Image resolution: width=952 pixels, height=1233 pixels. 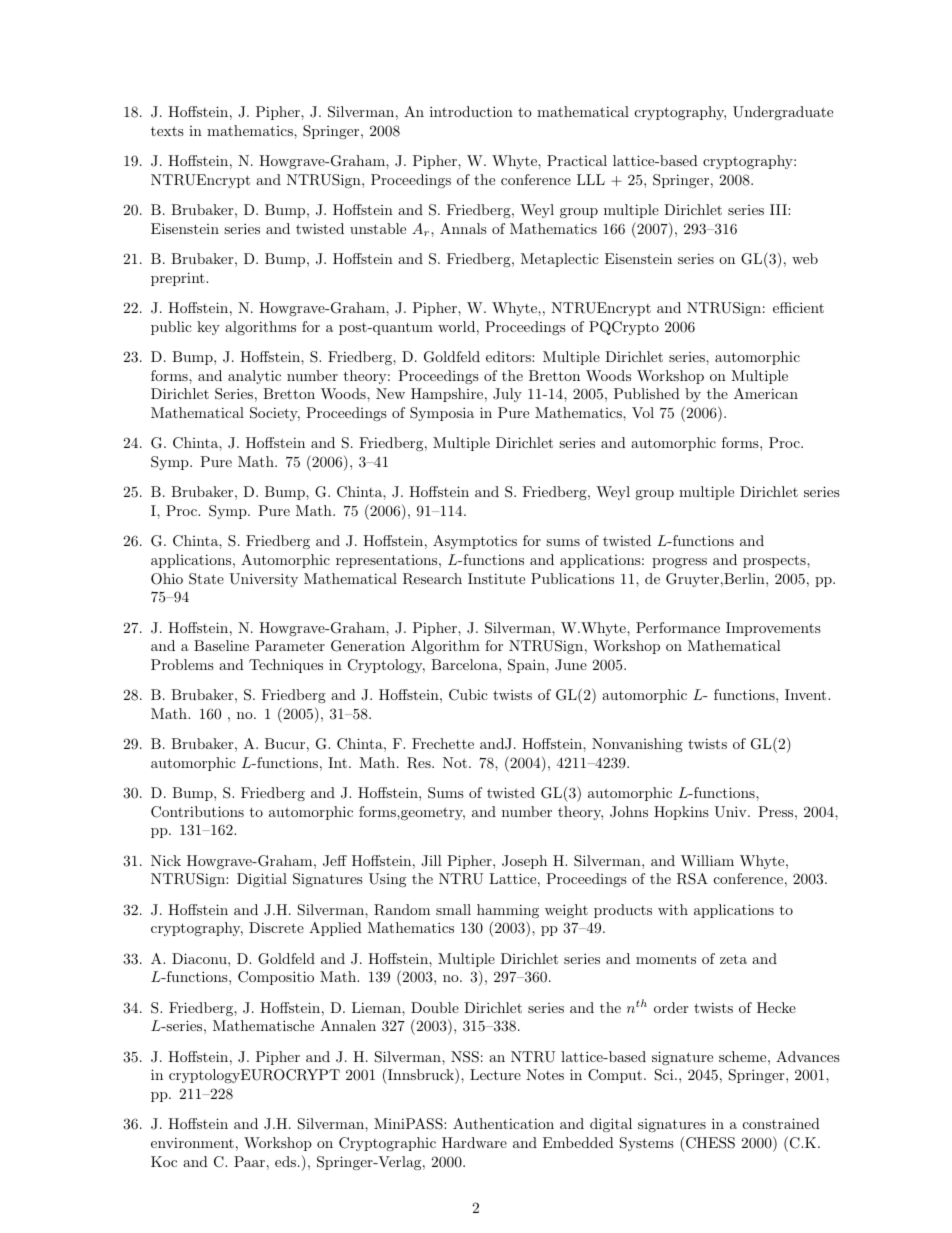 I want to click on Barcelona, so click(x=465, y=664).
